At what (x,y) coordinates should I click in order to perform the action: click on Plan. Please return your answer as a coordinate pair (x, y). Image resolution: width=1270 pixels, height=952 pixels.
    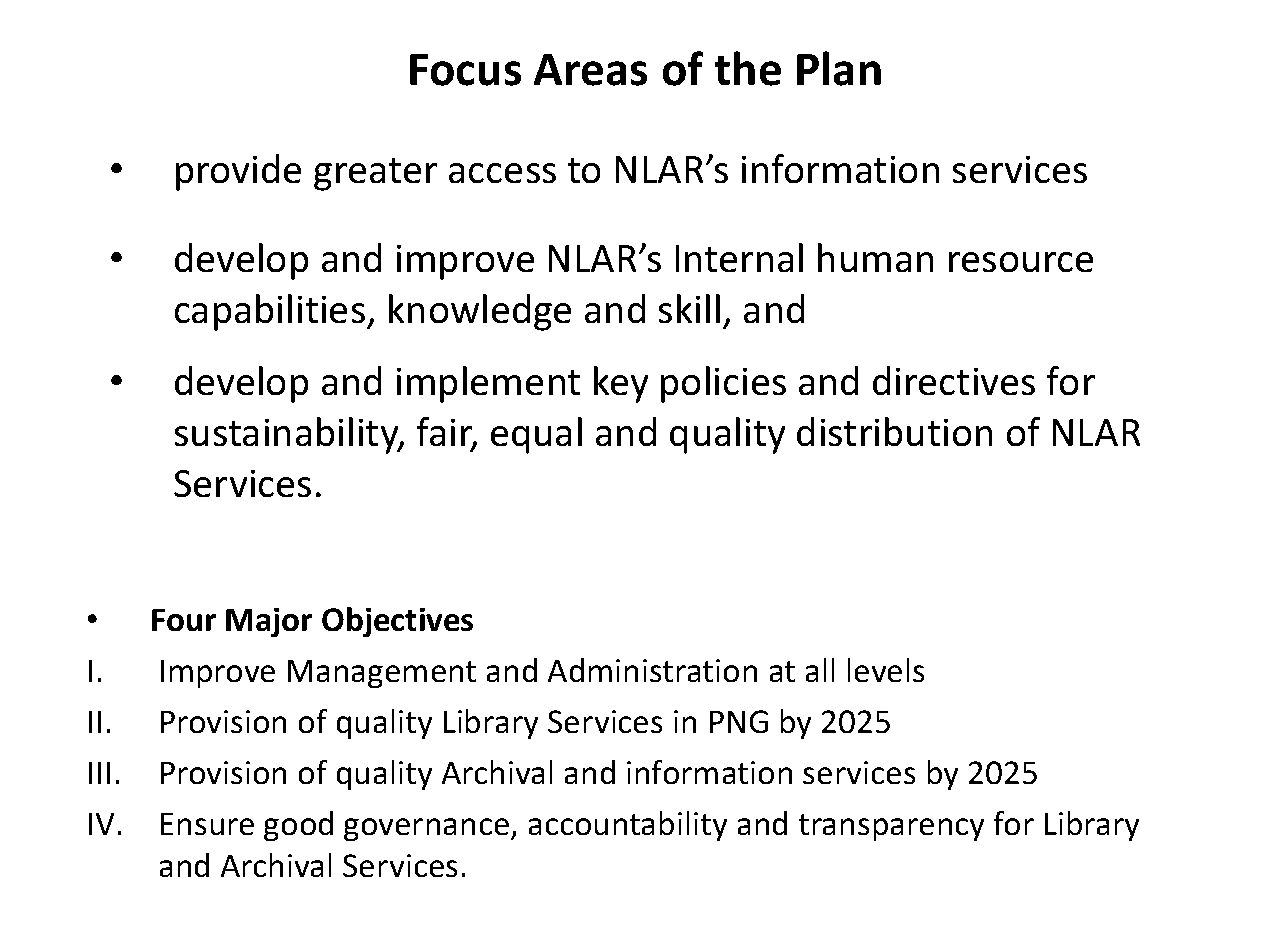
    Looking at the image, I should click on (839, 68).
